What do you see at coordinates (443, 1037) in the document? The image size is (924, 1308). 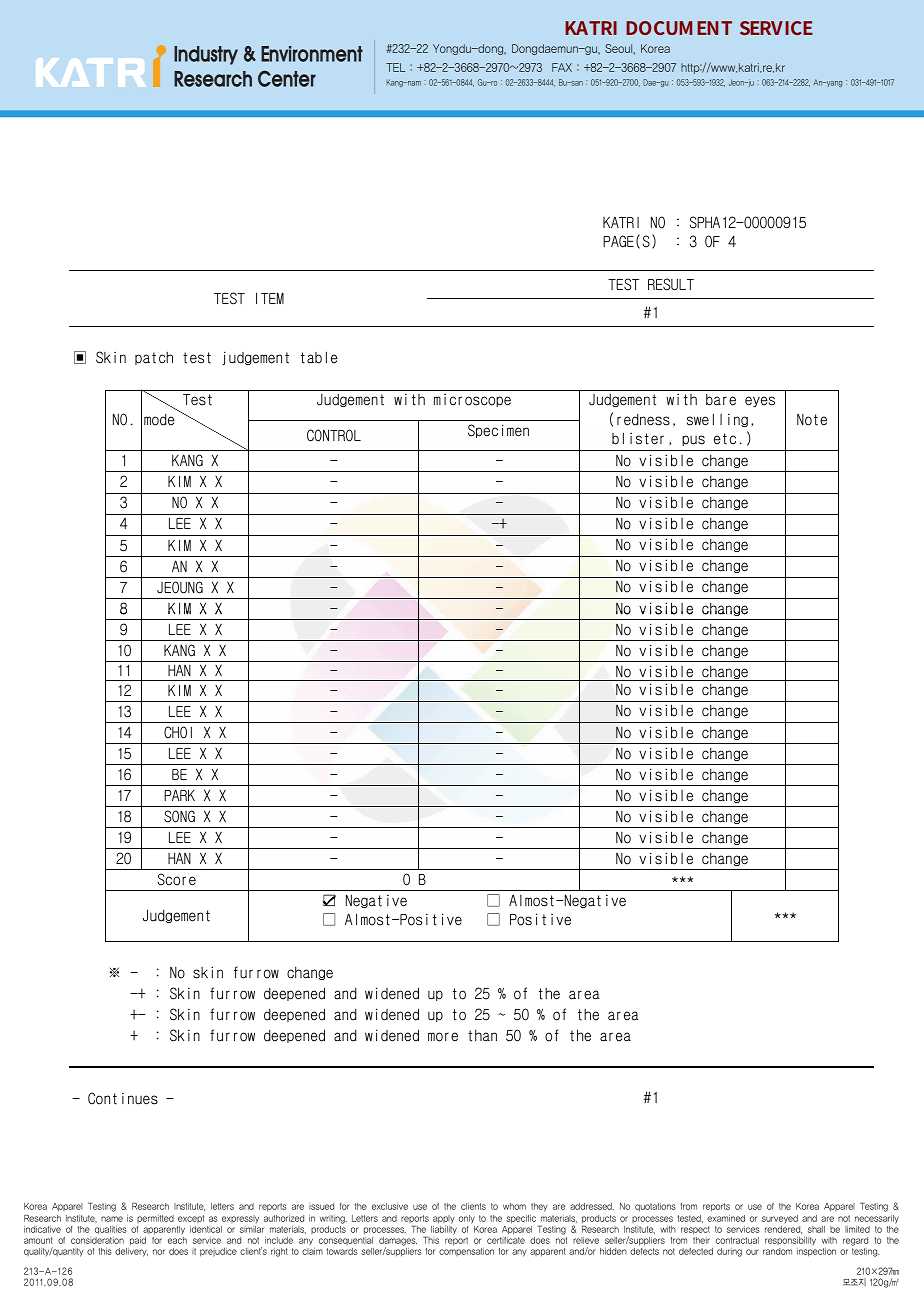 I see `more` at bounding box center [443, 1037].
